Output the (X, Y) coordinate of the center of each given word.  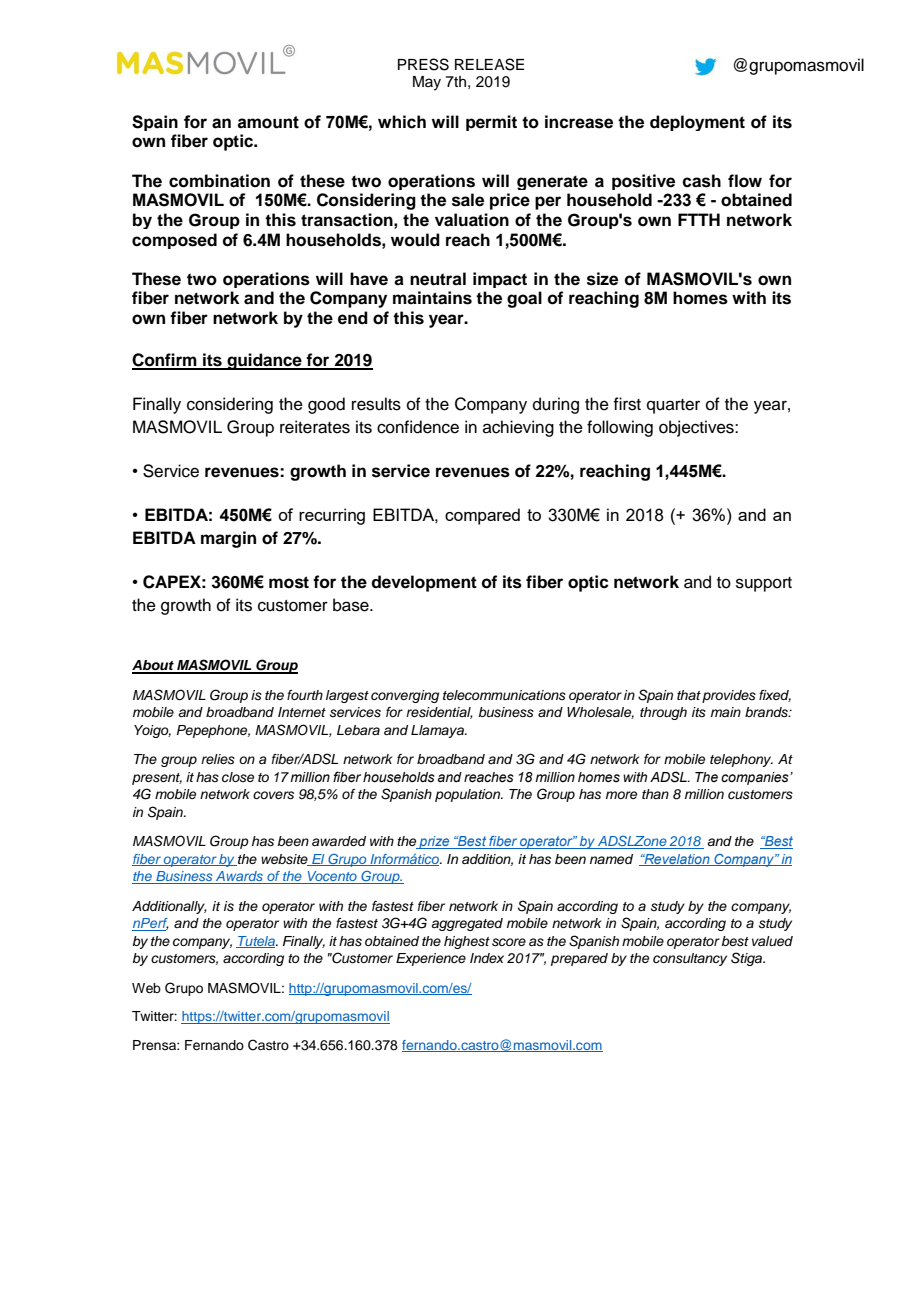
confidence (418, 427)
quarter (673, 406)
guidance (264, 361)
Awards (239, 877)
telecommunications (504, 695)
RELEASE (489, 64)
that (689, 695)
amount (268, 122)
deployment (697, 123)
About (154, 666)
